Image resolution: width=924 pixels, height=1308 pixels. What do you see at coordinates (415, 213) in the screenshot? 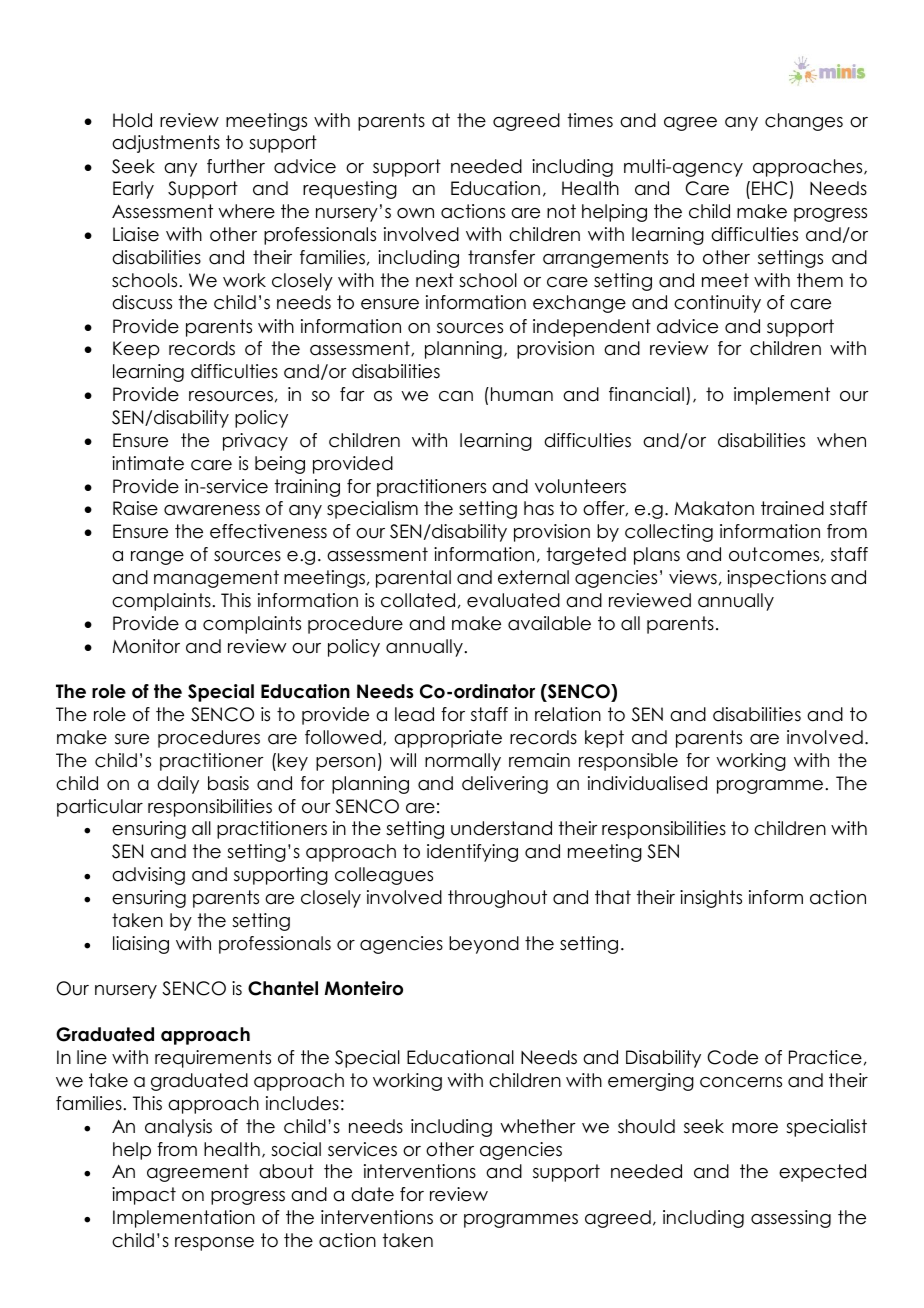
I see `own` at bounding box center [415, 213].
